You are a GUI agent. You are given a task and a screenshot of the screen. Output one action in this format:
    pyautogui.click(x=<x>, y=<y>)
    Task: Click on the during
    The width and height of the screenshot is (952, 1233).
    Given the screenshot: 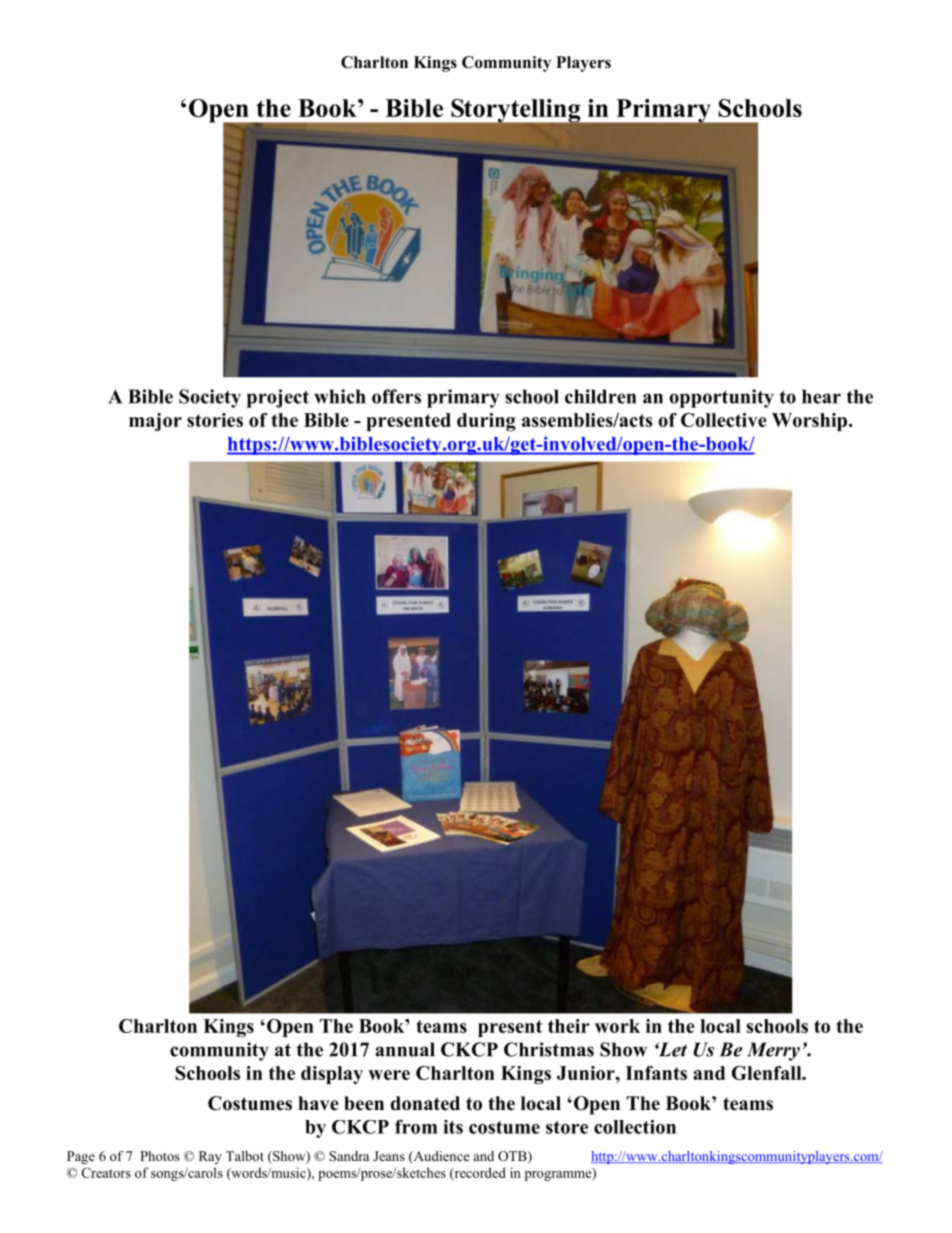 What is the action you would take?
    pyautogui.click(x=486, y=422)
